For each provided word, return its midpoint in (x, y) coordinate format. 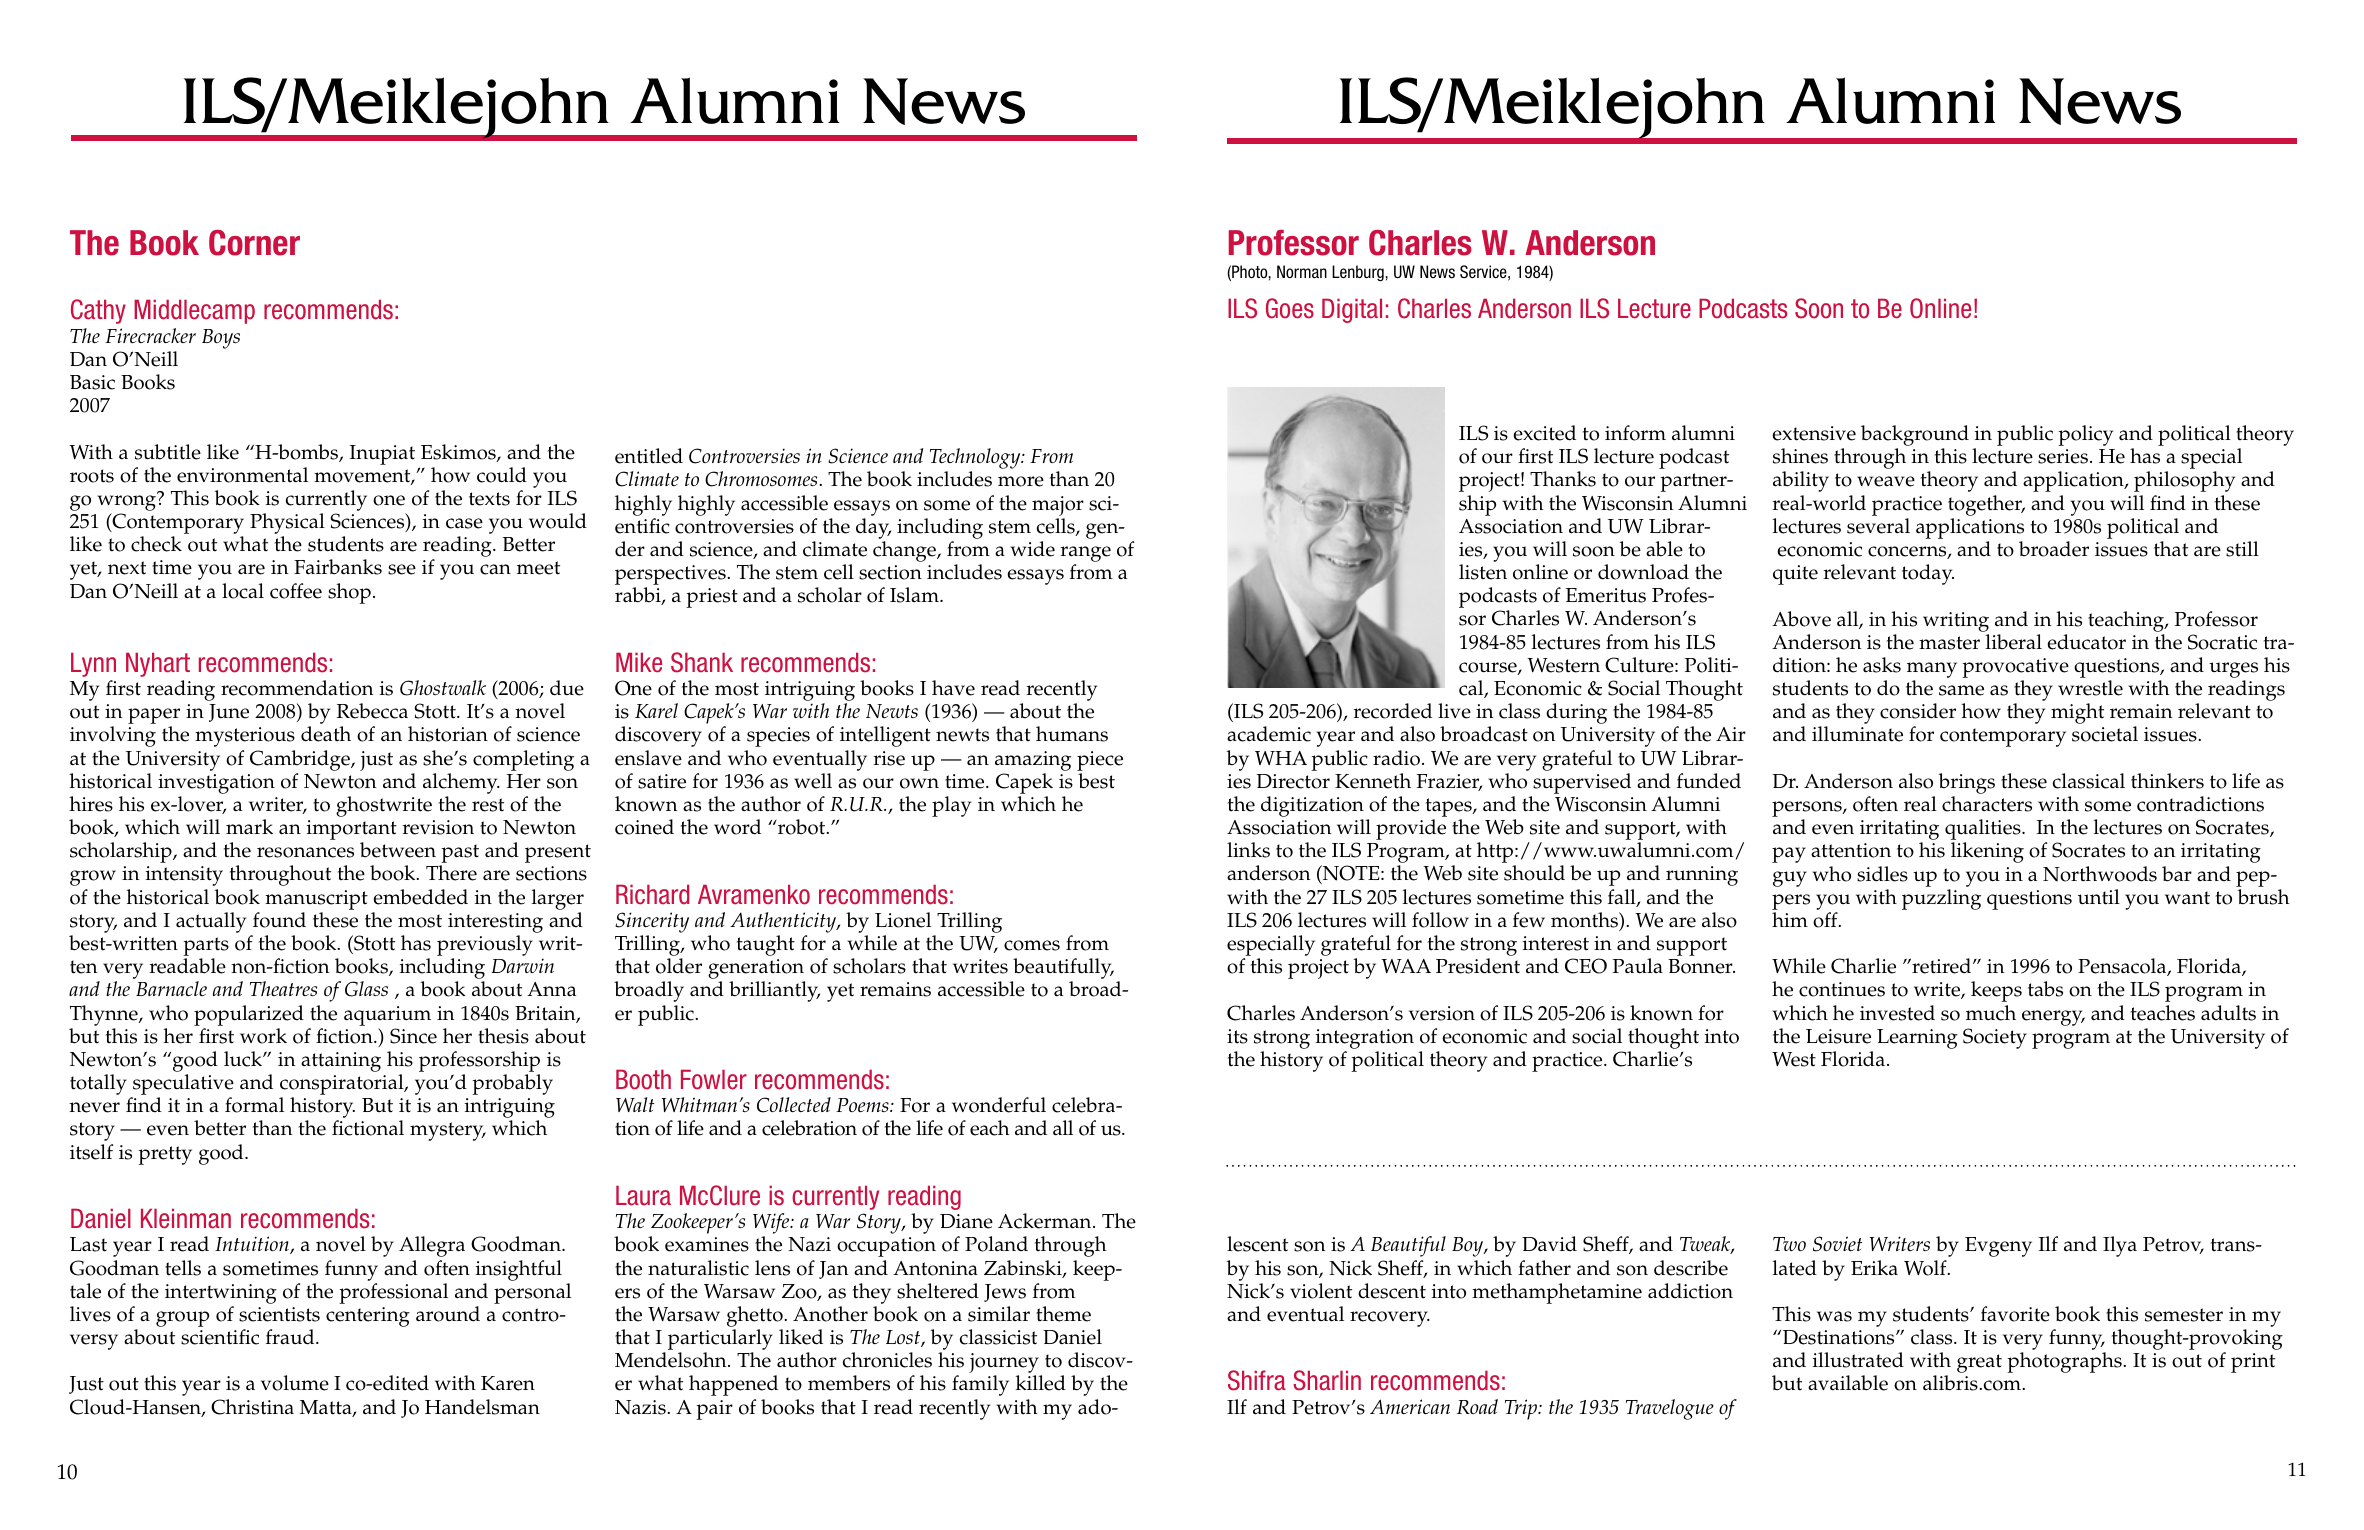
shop (349, 593)
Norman (1302, 271)
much (1991, 1013)
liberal (2014, 642)
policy (2085, 435)
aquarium (387, 1016)
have (953, 688)
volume (295, 1383)
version (1442, 1013)
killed (1041, 1383)
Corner (254, 243)
